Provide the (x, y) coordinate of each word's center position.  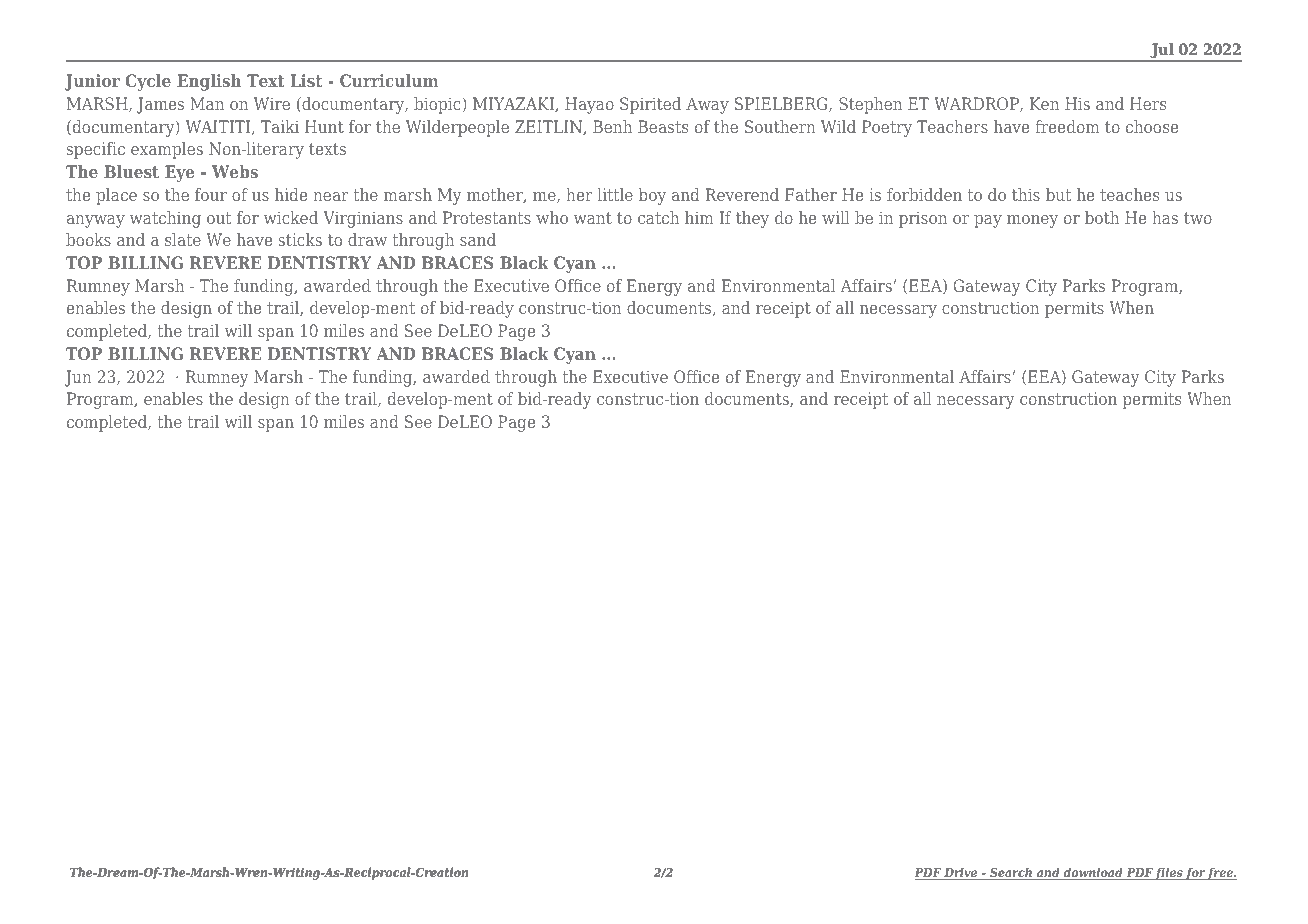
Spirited (650, 105)
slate (183, 239)
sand (478, 239)
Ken (1044, 103)
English (209, 82)
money (1032, 221)
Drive (961, 873)
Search (1011, 873)
